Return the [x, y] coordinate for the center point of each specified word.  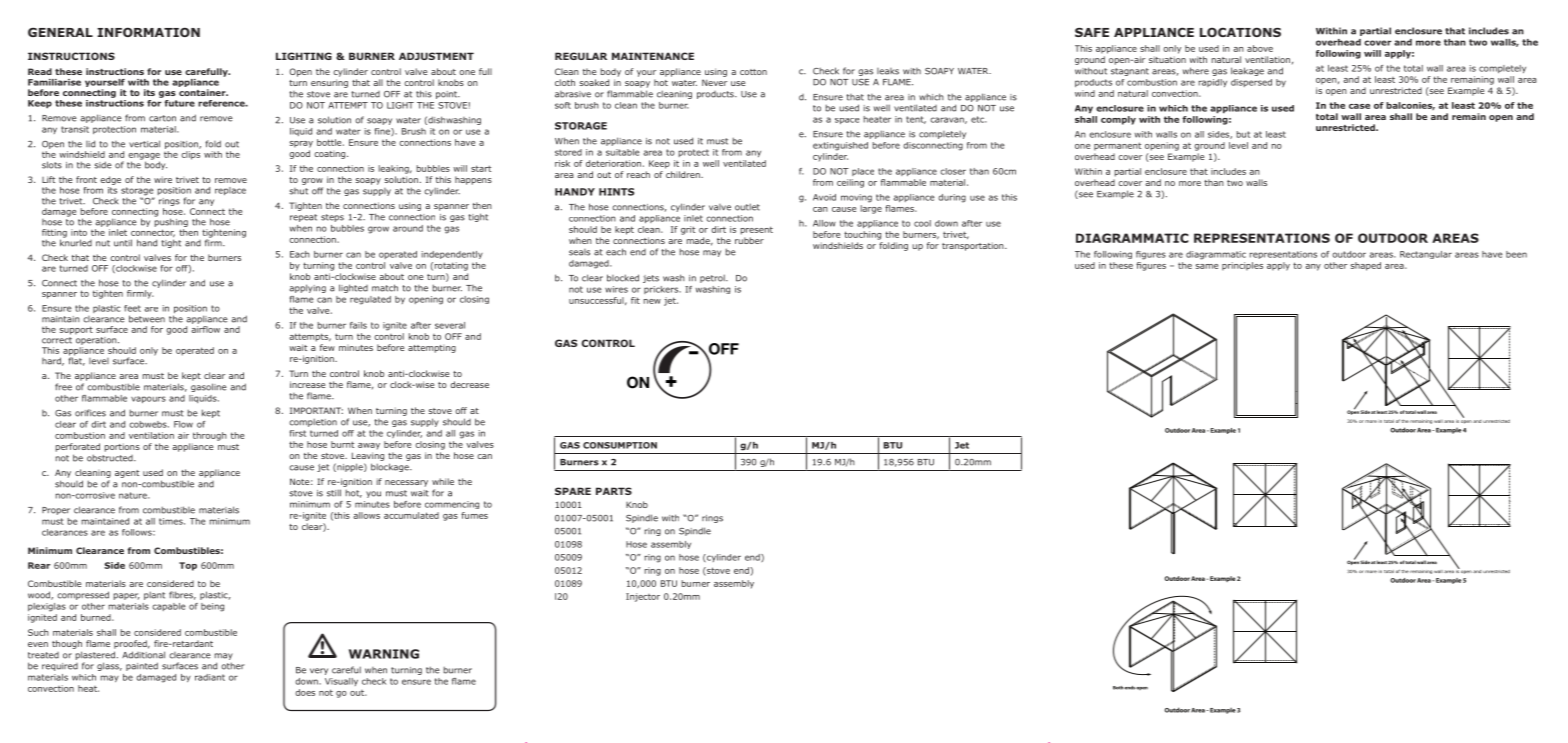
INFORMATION [148, 32]
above [1260, 48]
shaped [1366, 266]
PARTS [614, 491]
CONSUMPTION [620, 445]
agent [127, 474]
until [123, 243]
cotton [753, 72]
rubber [749, 240]
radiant [210, 677]
